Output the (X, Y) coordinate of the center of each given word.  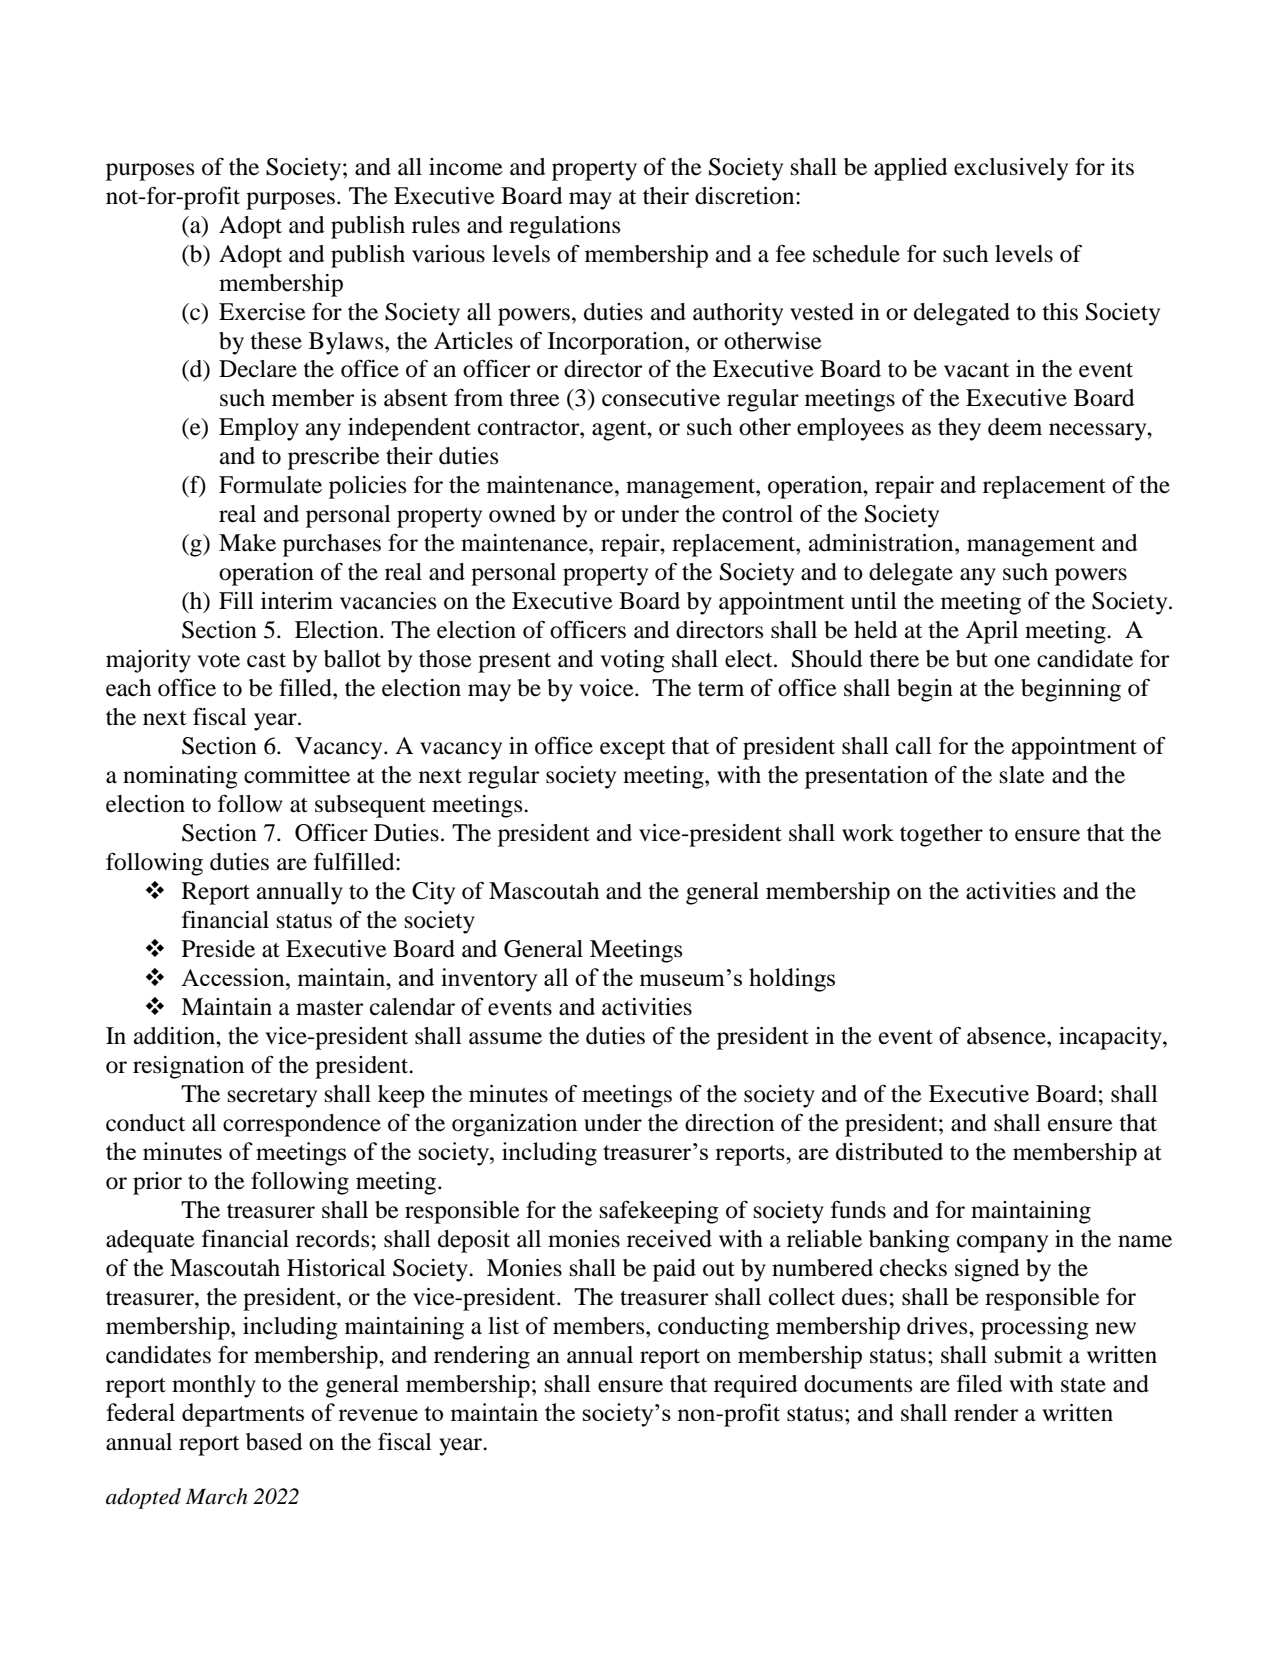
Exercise (262, 312)
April (992, 632)
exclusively (1011, 169)
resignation (188, 1067)
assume (505, 1038)
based (274, 1442)
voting (632, 661)
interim (297, 601)
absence (1007, 1036)
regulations (564, 227)
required (756, 1386)
